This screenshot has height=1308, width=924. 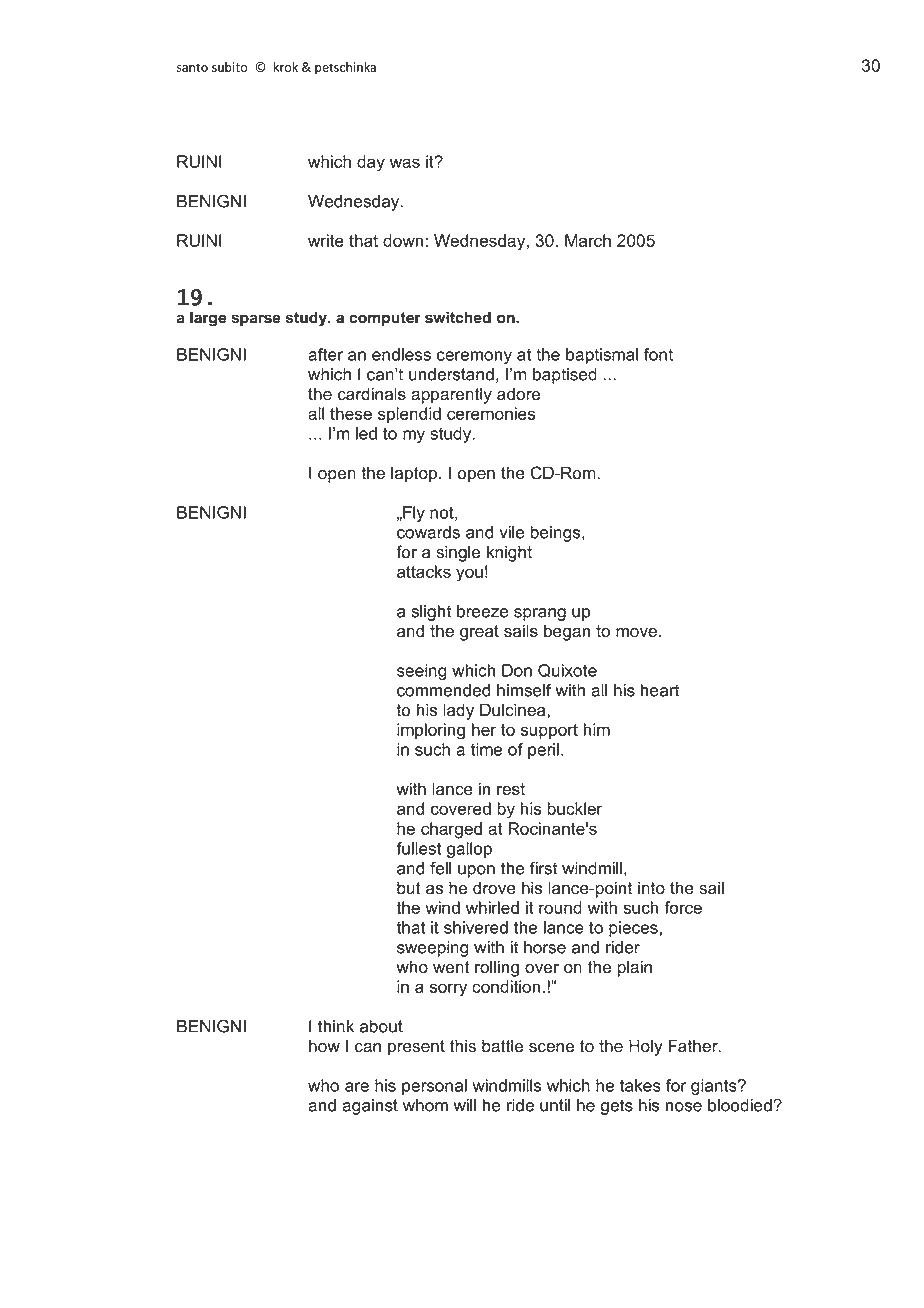 I want to click on was, so click(x=405, y=163).
